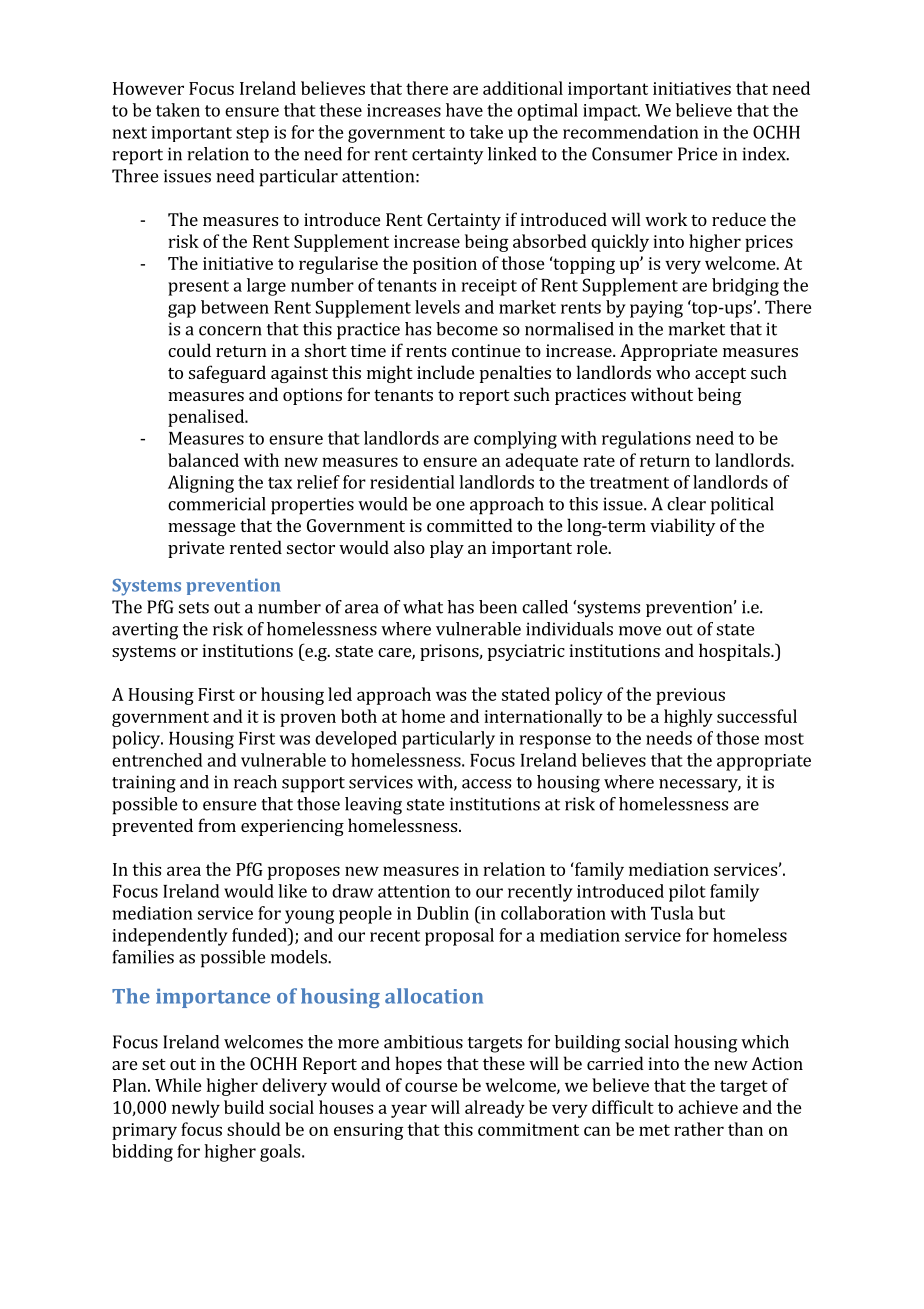  I want to click on safeguard, so click(227, 374).
